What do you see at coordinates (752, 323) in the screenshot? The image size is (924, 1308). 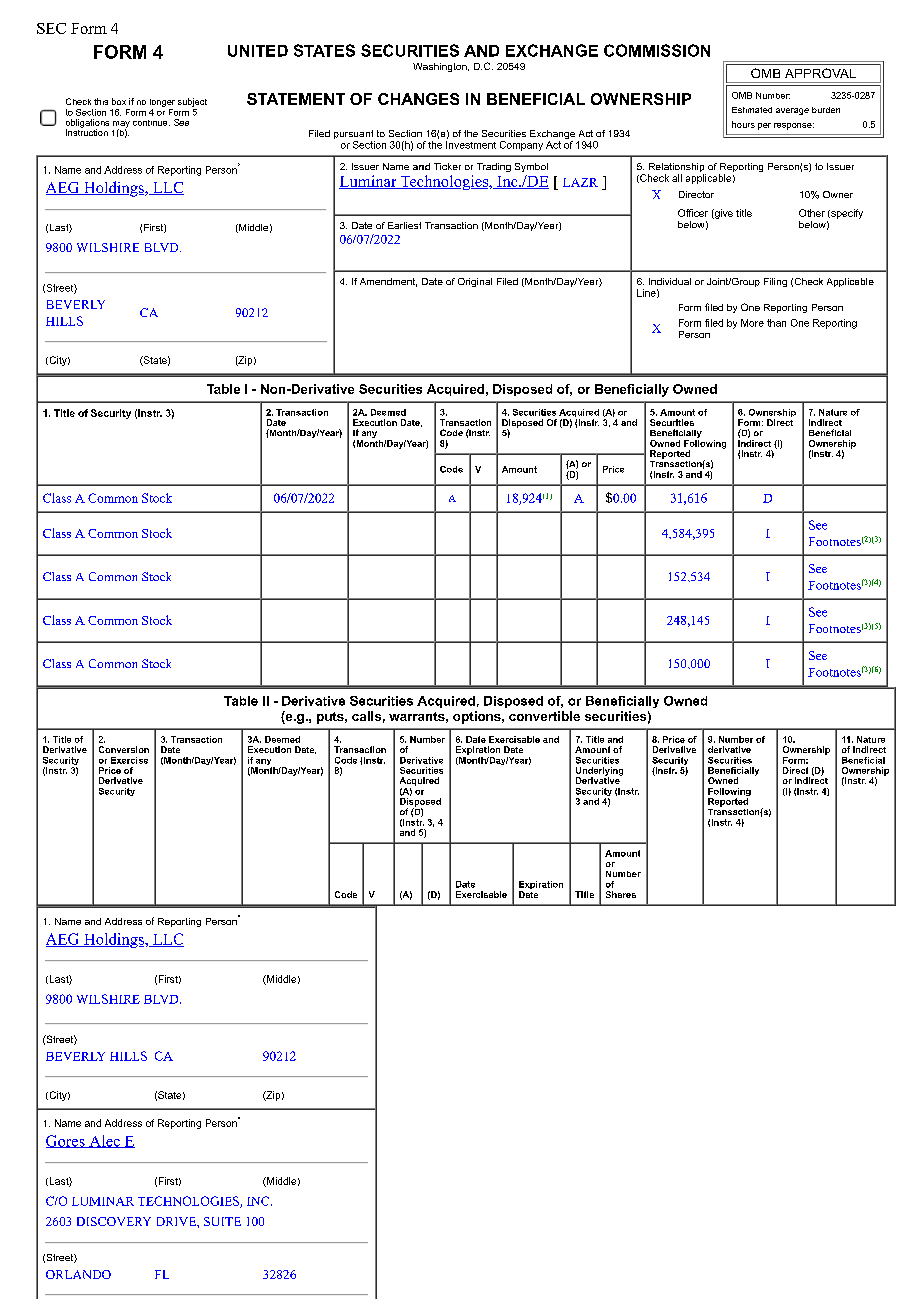 I see `More` at bounding box center [752, 323].
